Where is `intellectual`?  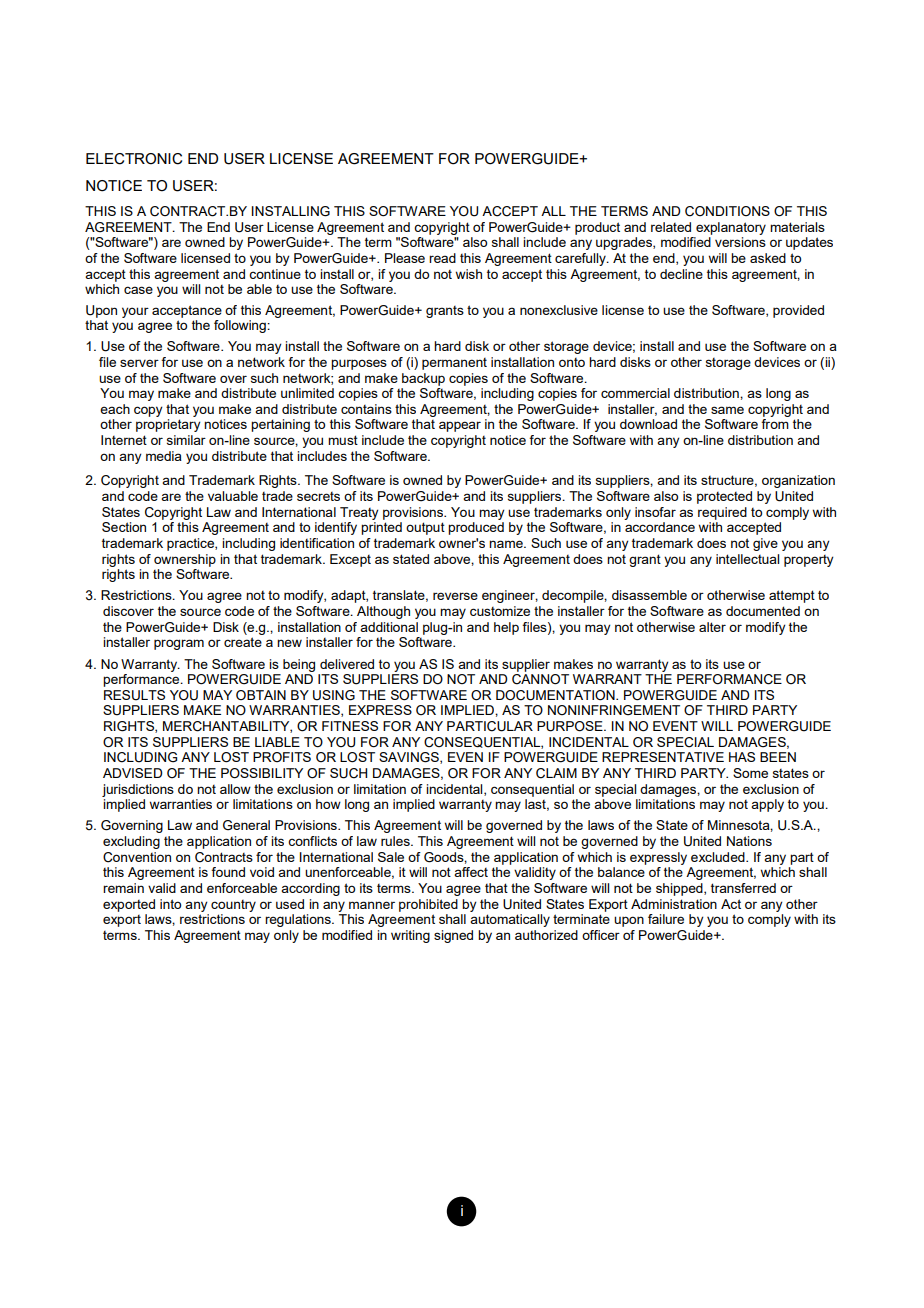
intellectual is located at coordinates (747, 559).
